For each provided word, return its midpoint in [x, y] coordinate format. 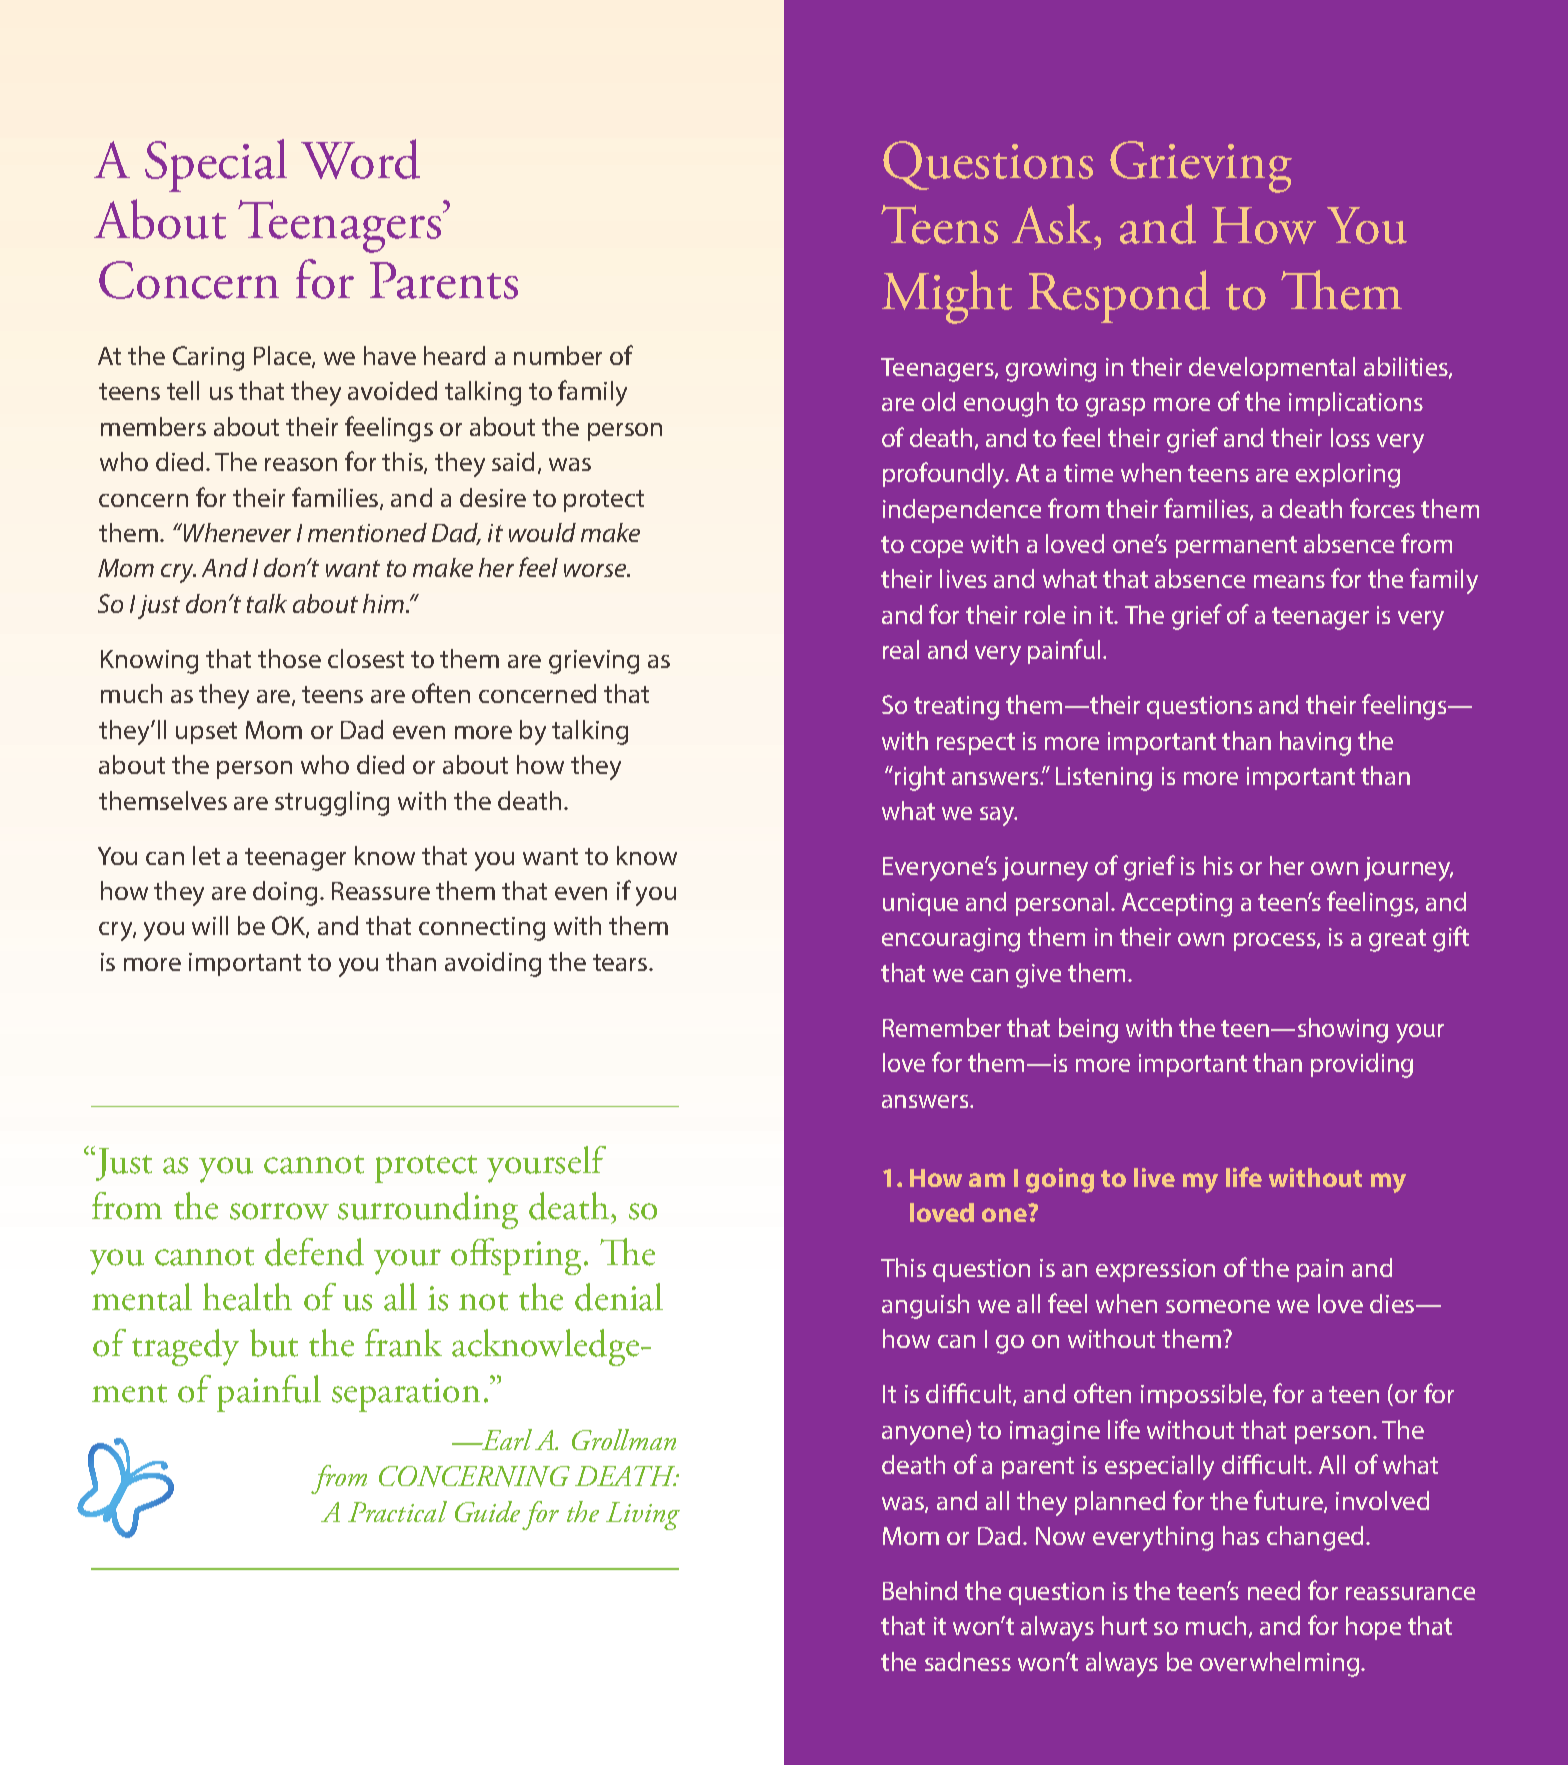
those [289, 658]
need [1274, 1590]
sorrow [279, 1211]
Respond [1119, 296]
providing [1362, 1065]
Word [360, 159]
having [1315, 743]
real [901, 649]
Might [947, 297]
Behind [920, 1590]
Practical [397, 1511]
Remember [942, 1027]
